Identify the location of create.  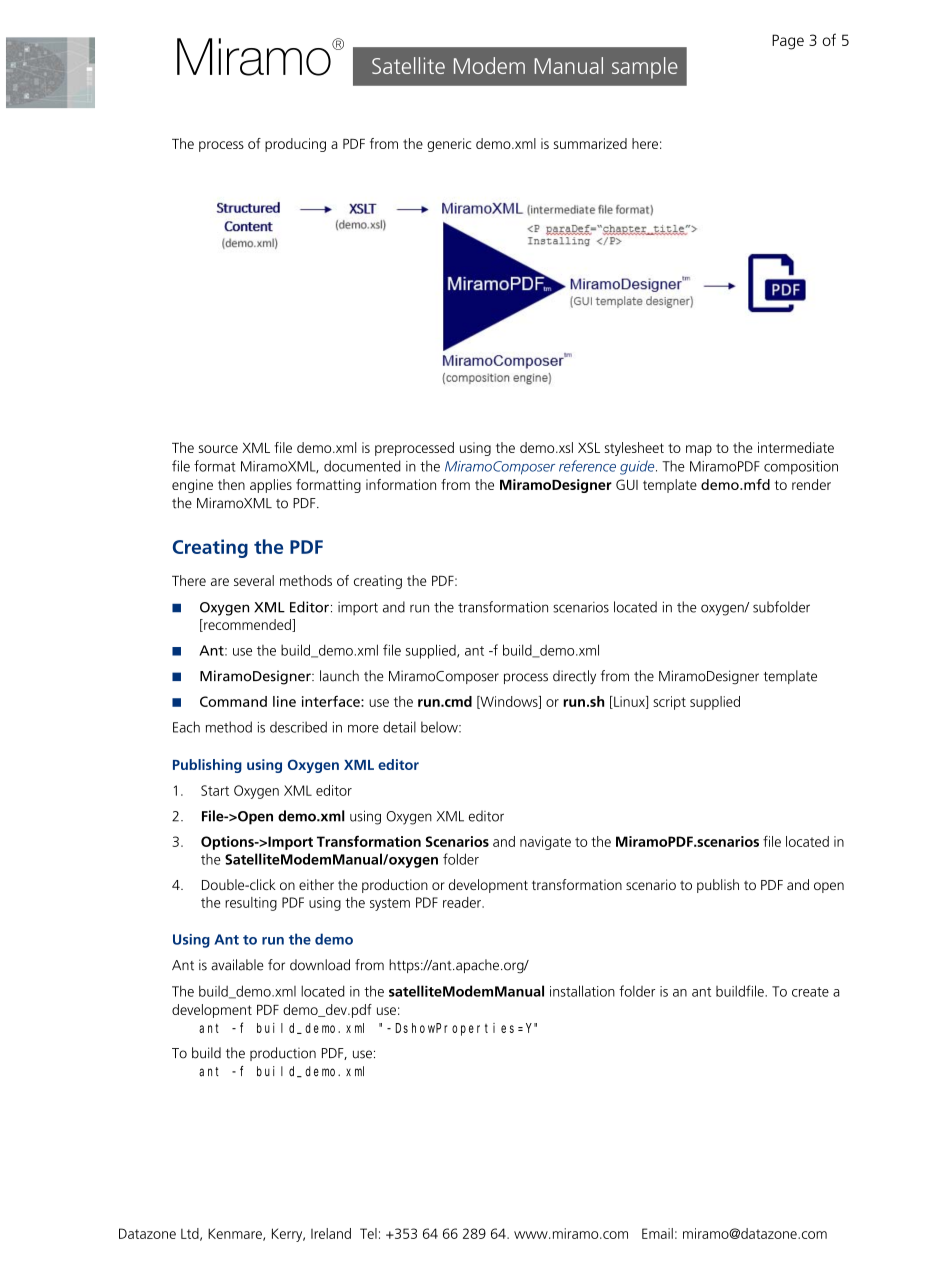
(810, 992).
